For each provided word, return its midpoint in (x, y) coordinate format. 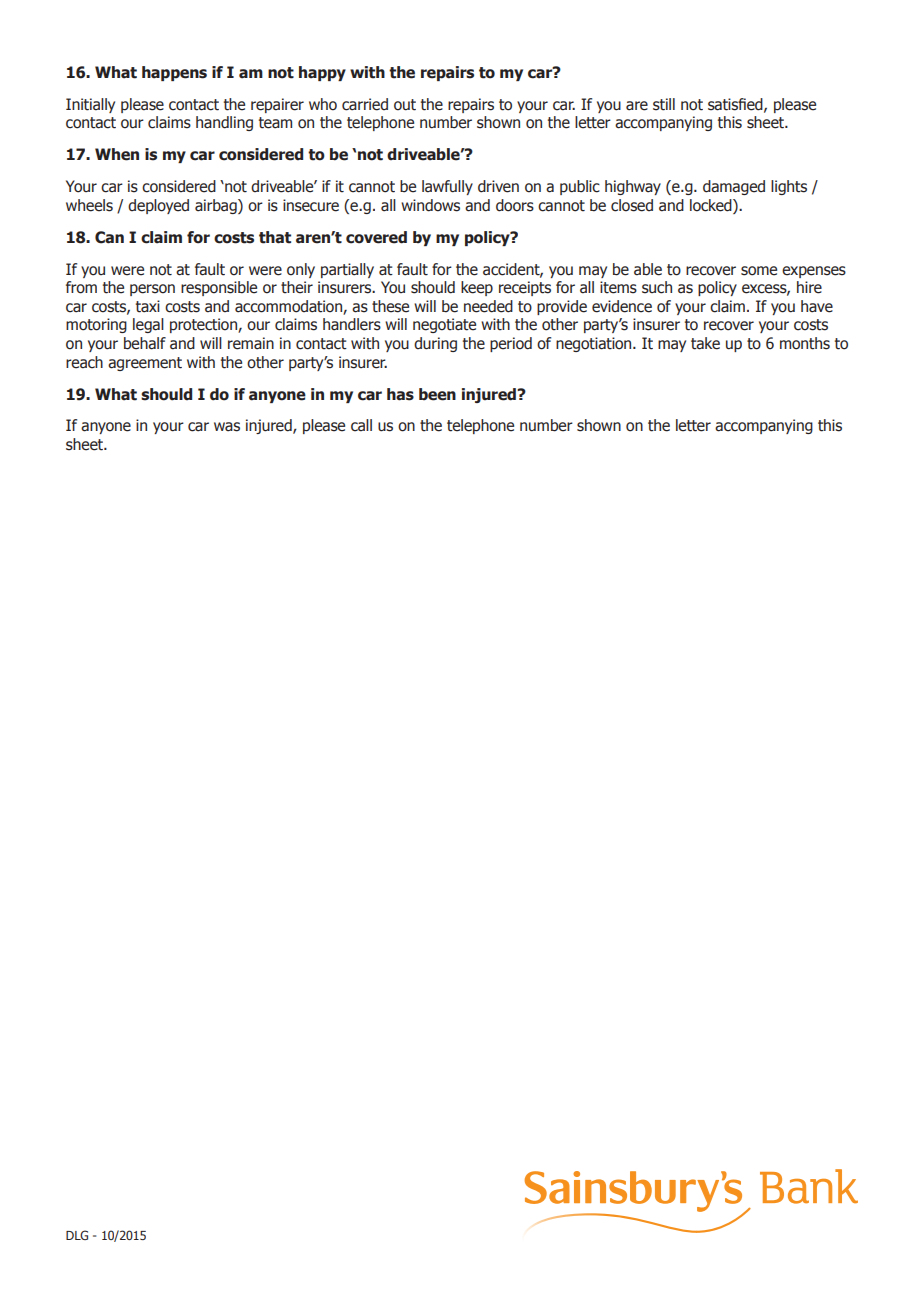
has (400, 394)
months (805, 343)
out (405, 105)
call (361, 425)
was (227, 427)
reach (84, 362)
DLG (77, 1235)
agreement (145, 364)
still (664, 104)
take (705, 343)
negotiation (595, 344)
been (437, 394)
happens (174, 73)
